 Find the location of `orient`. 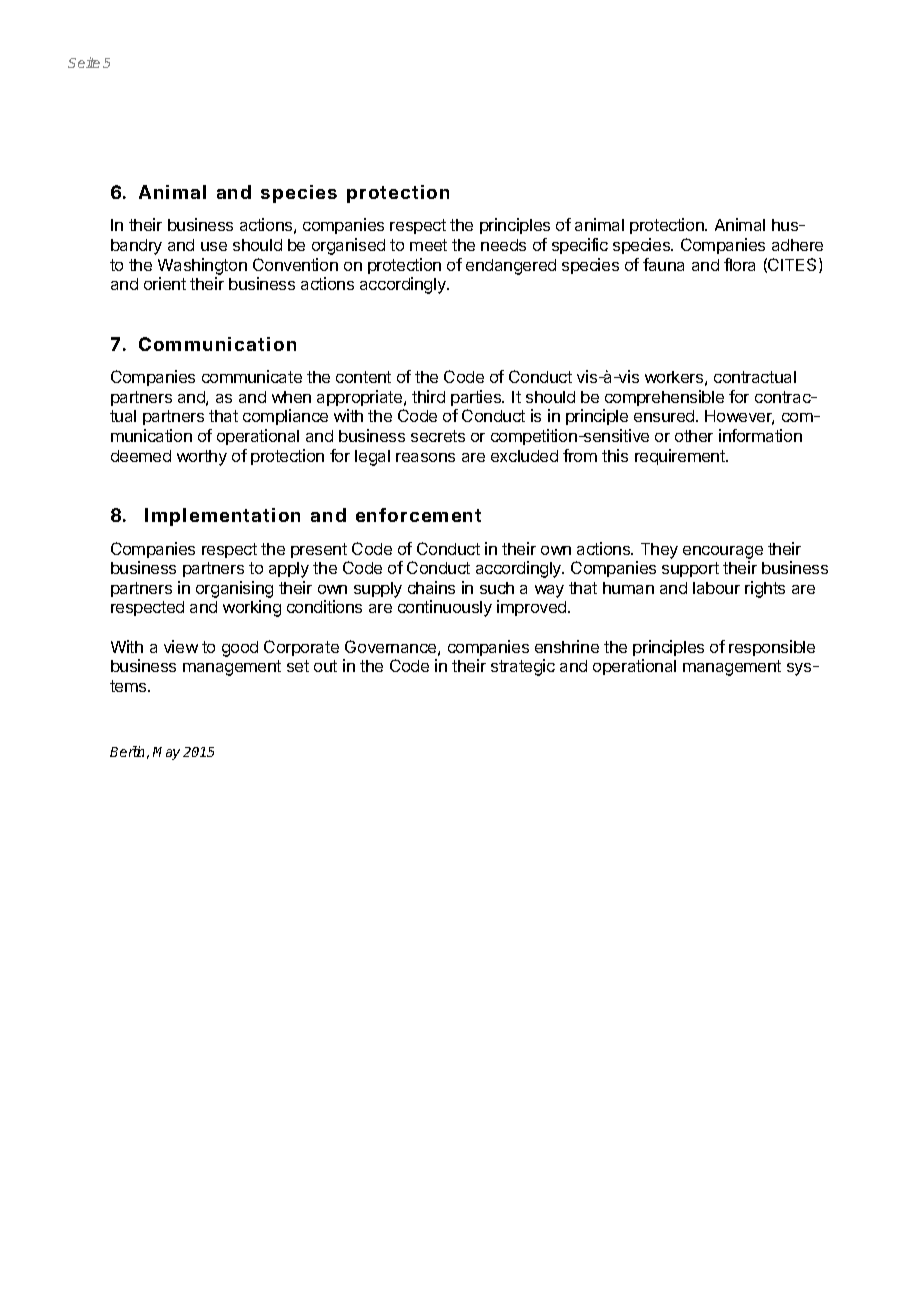

orient is located at coordinates (165, 283).
